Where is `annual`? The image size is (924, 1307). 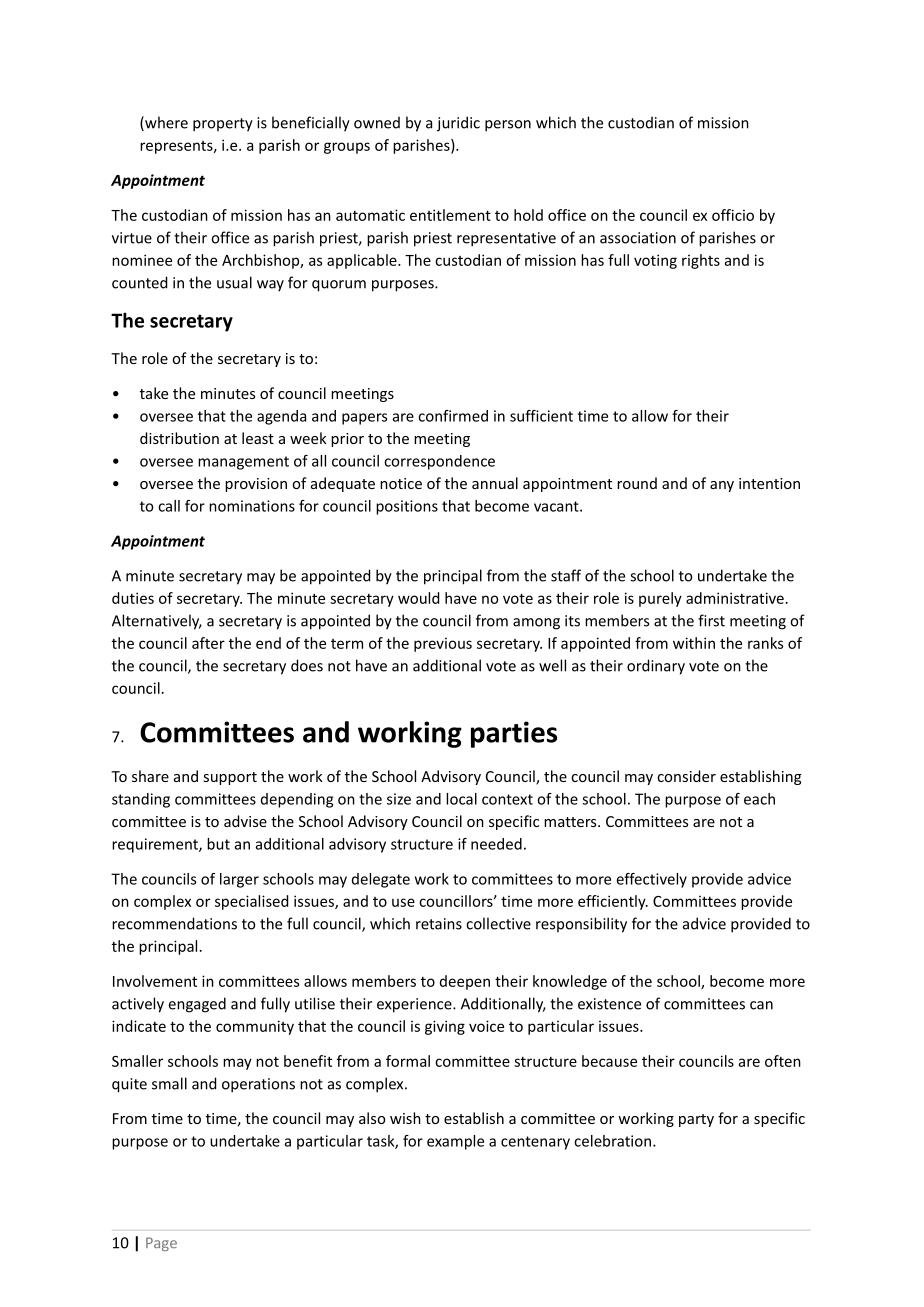 annual is located at coordinates (495, 483).
